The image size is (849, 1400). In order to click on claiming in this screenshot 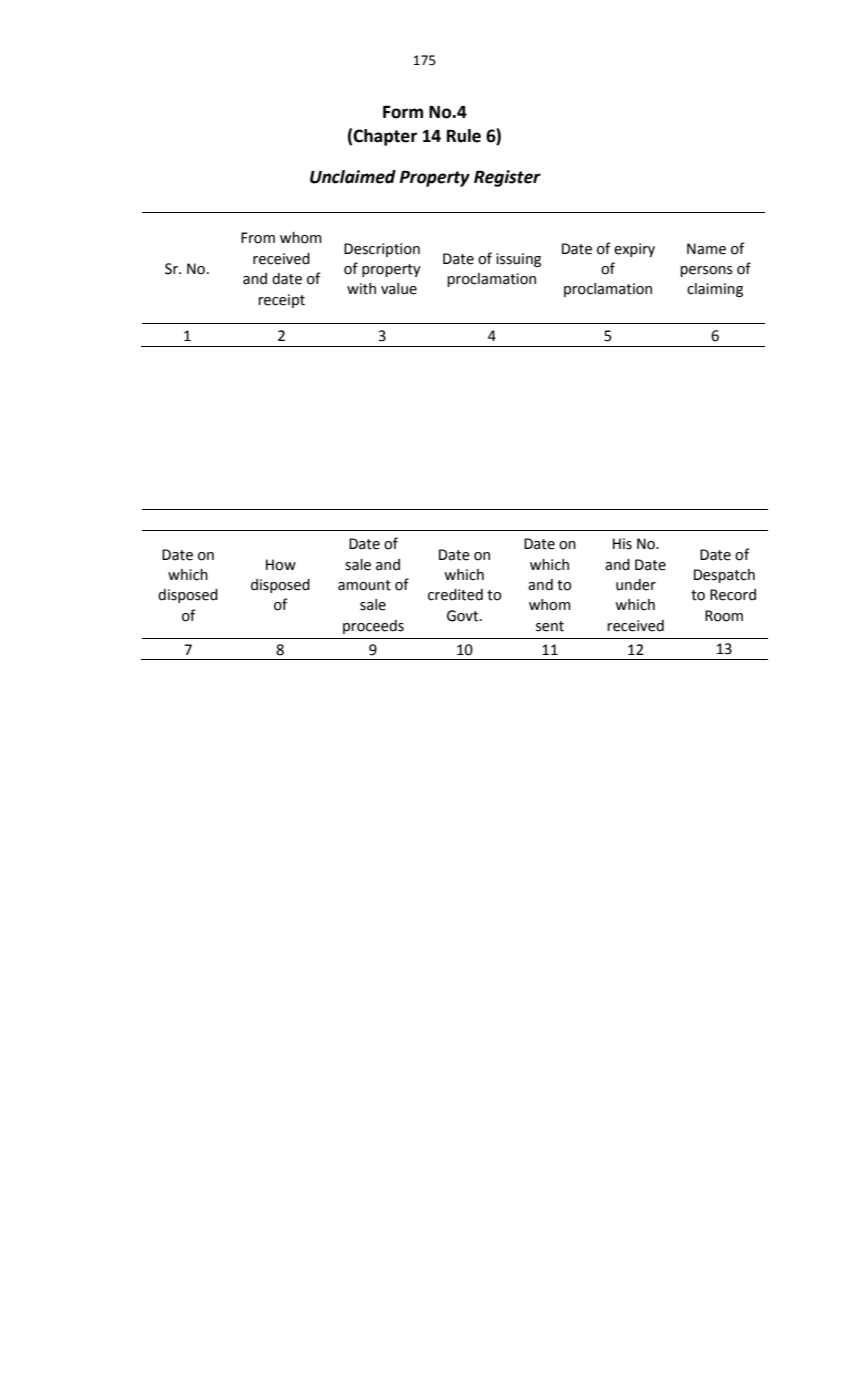, I will do `click(715, 290)`.
